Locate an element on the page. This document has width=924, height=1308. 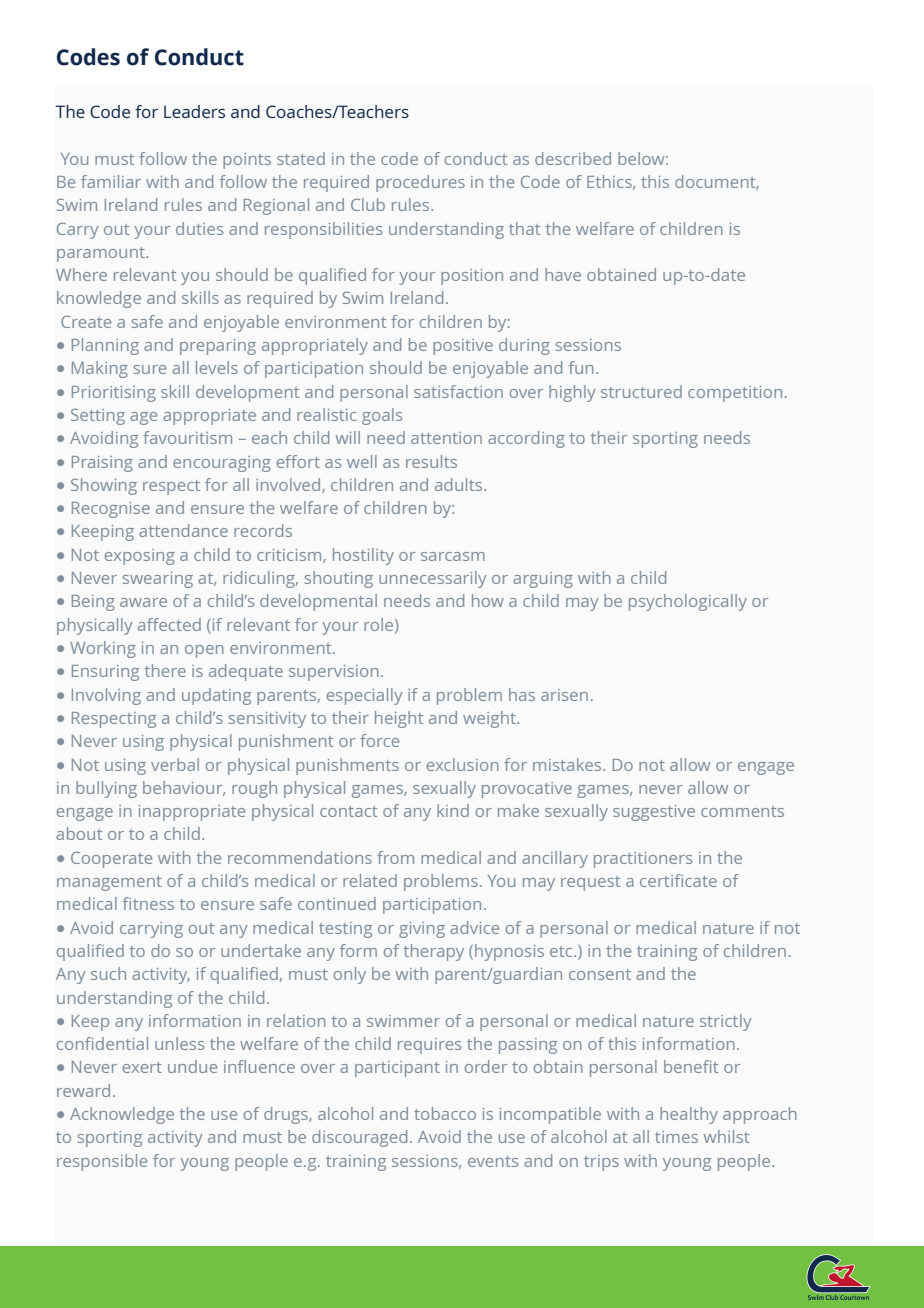
from is located at coordinates (395, 857).
